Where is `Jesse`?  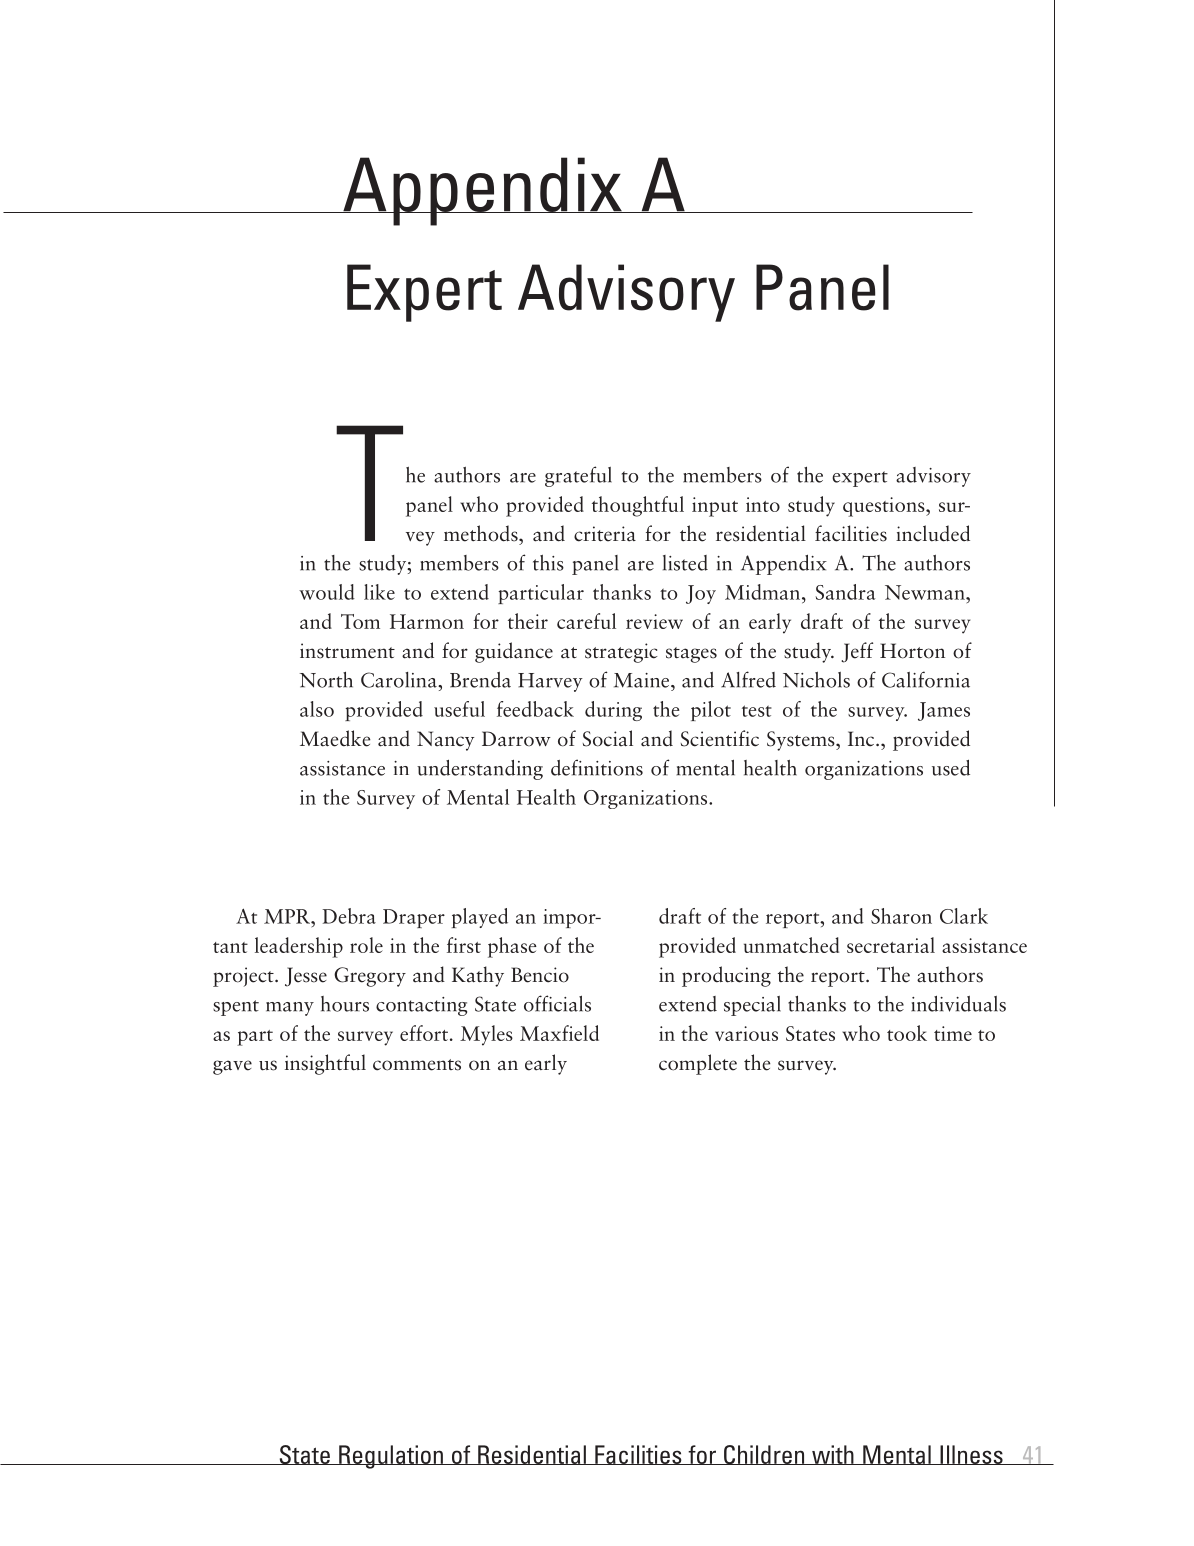
Jesse is located at coordinates (306, 977).
